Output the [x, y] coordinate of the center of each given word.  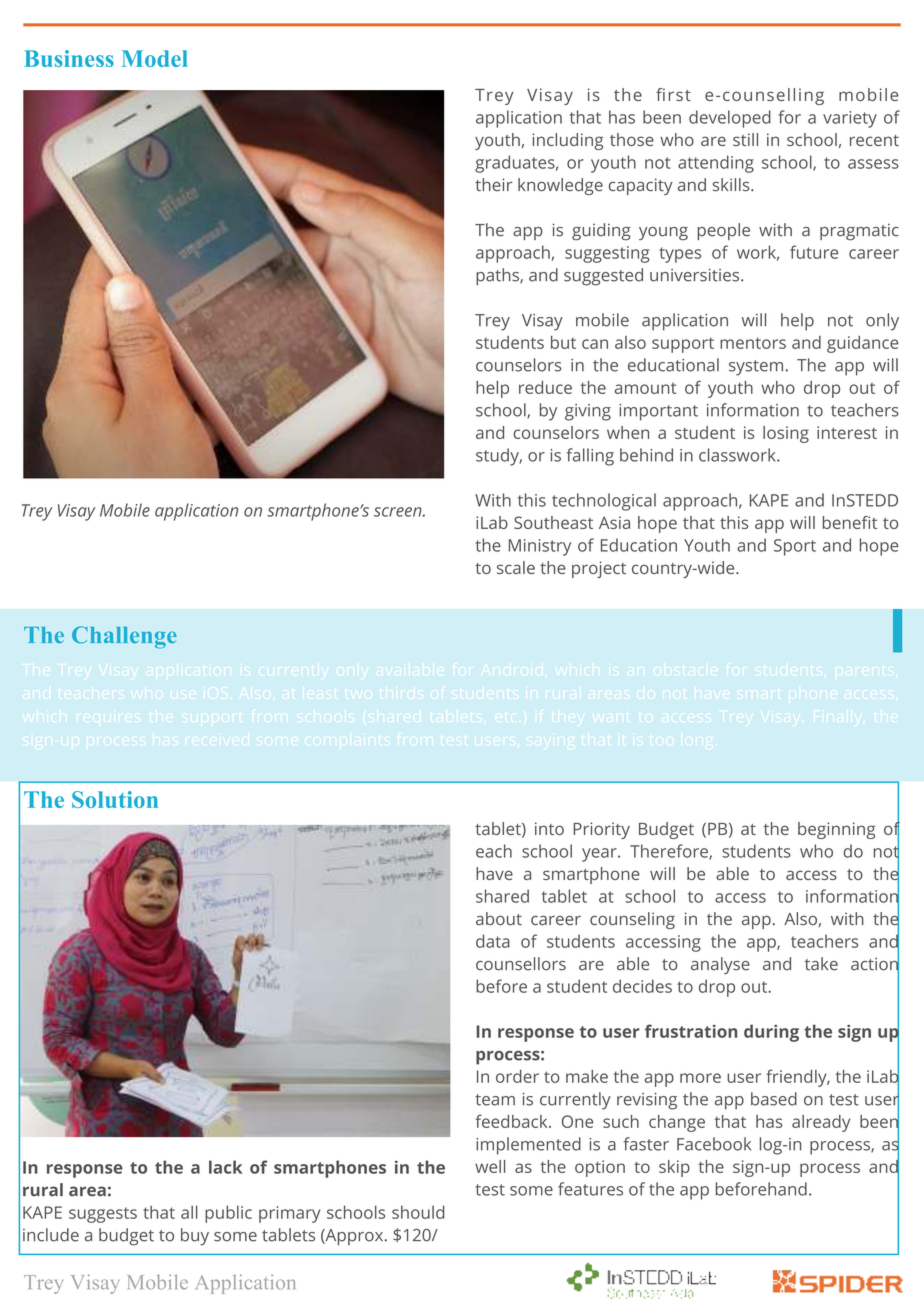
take [821, 964]
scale [516, 567]
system [756, 368]
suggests [103, 1215]
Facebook [714, 1144]
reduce [545, 387]
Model [155, 58]
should [418, 1212]
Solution [115, 799]
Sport [795, 547]
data [493, 941]
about [499, 918]
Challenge [124, 637]
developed [730, 119]
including [567, 141]
